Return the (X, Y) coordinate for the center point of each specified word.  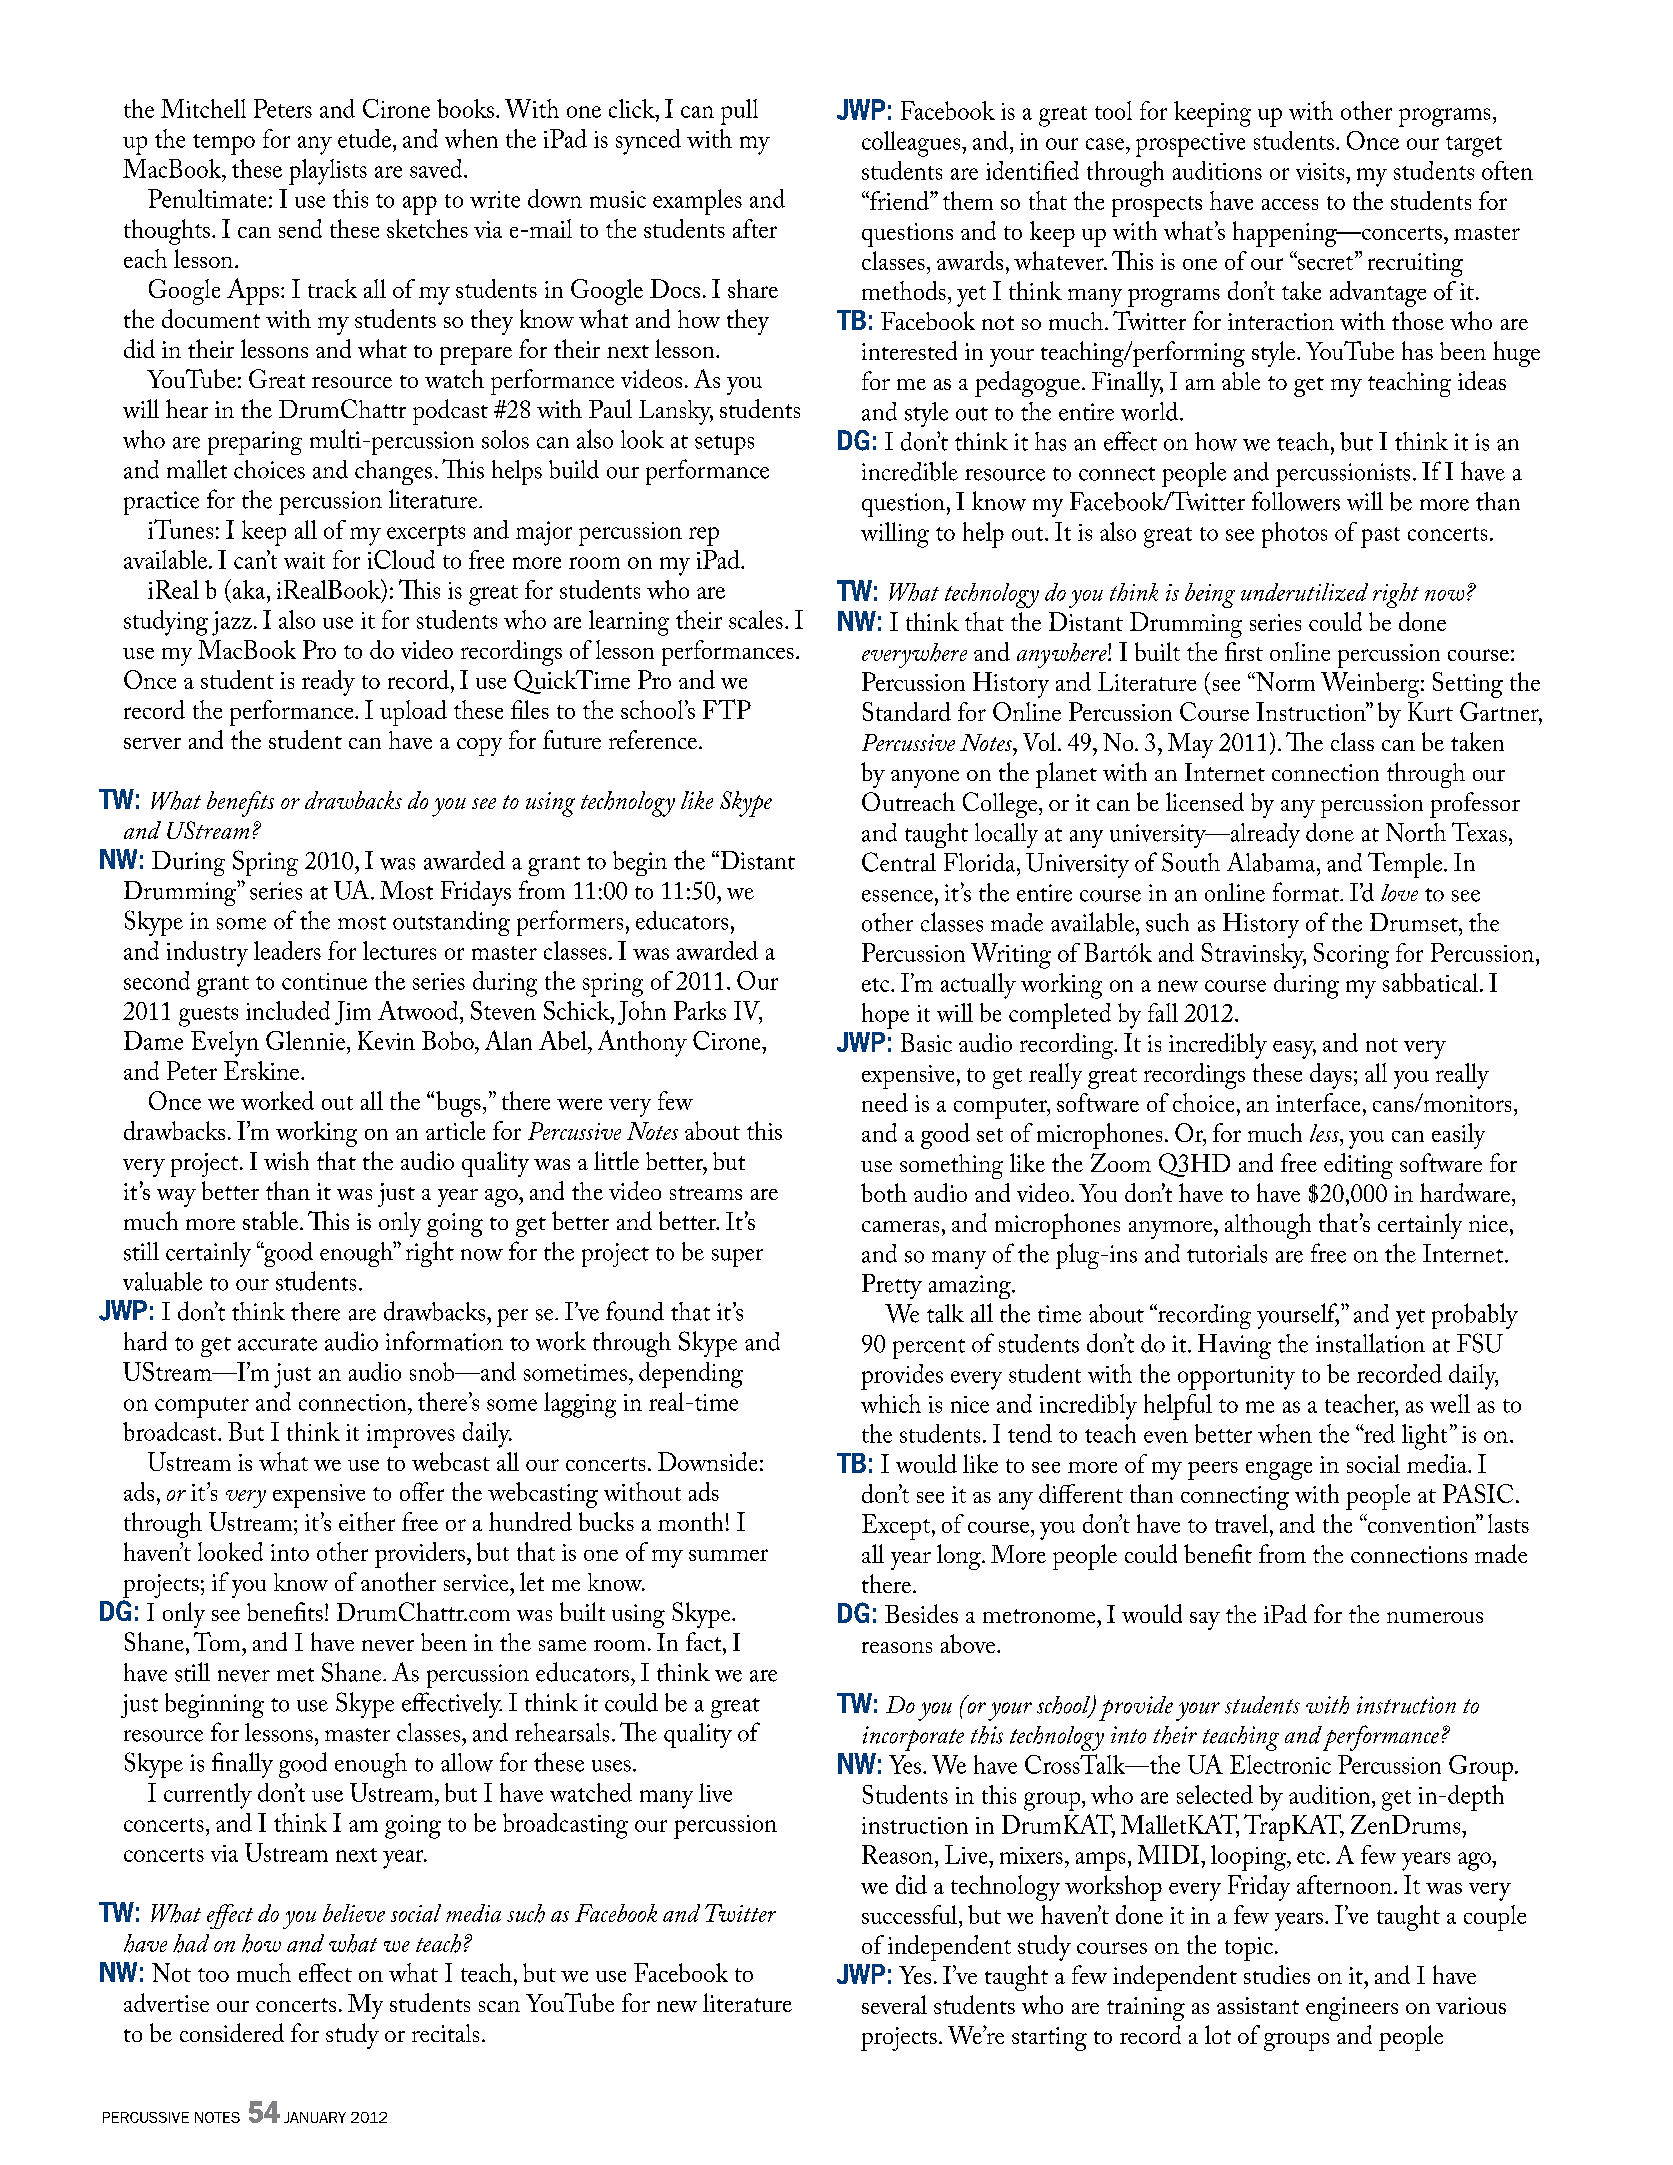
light (1424, 1437)
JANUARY (315, 2117)
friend (899, 200)
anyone (925, 779)
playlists (328, 172)
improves (411, 1436)
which (891, 1403)
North (1416, 832)
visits (1320, 171)
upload (413, 713)
